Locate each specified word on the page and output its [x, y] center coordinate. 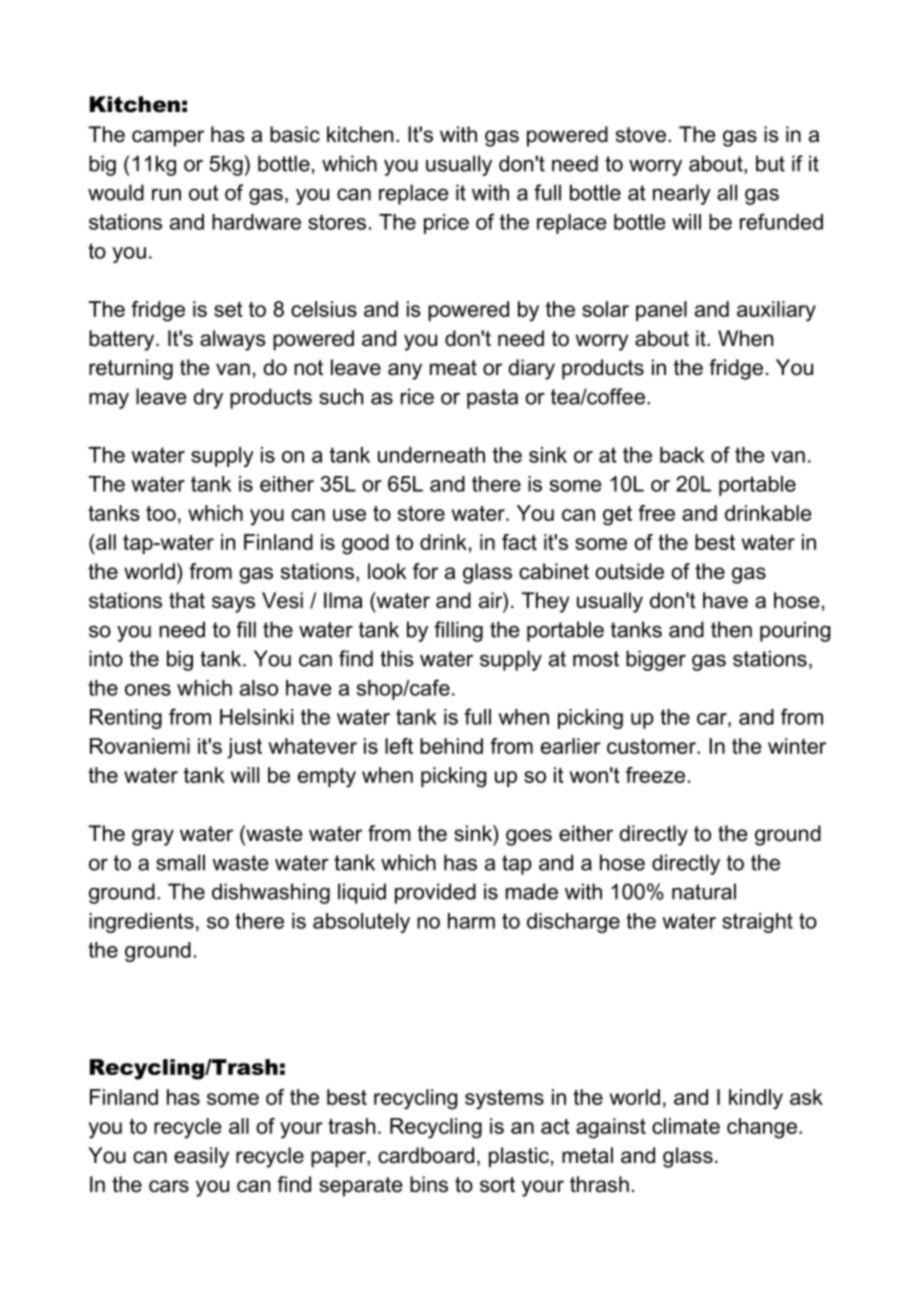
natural [704, 891]
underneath [431, 455]
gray [153, 837]
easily [201, 1157]
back [682, 455]
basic [295, 134]
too [161, 513]
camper [168, 138]
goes [529, 837]
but [770, 163]
